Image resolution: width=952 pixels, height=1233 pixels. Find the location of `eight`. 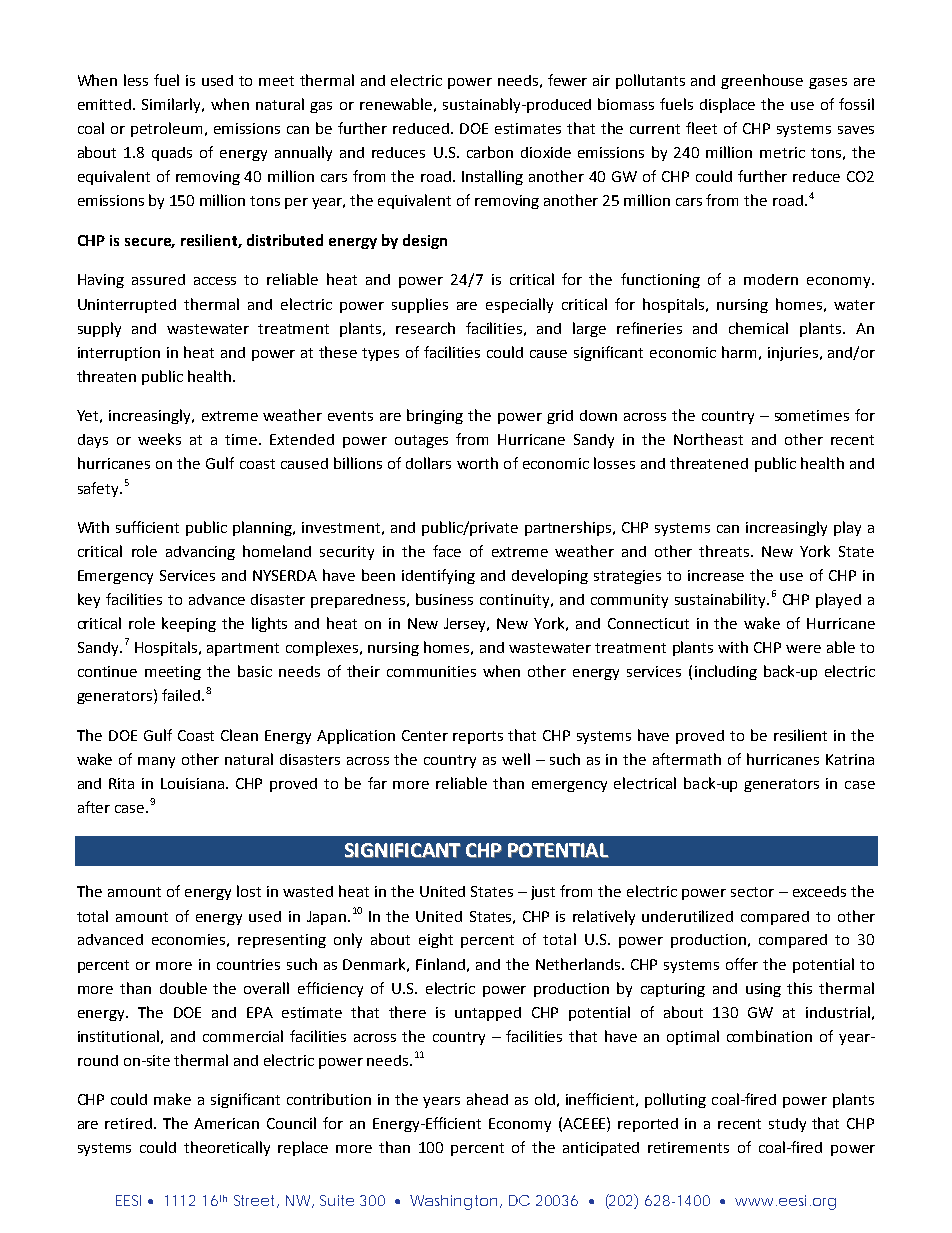

eight is located at coordinates (436, 940).
